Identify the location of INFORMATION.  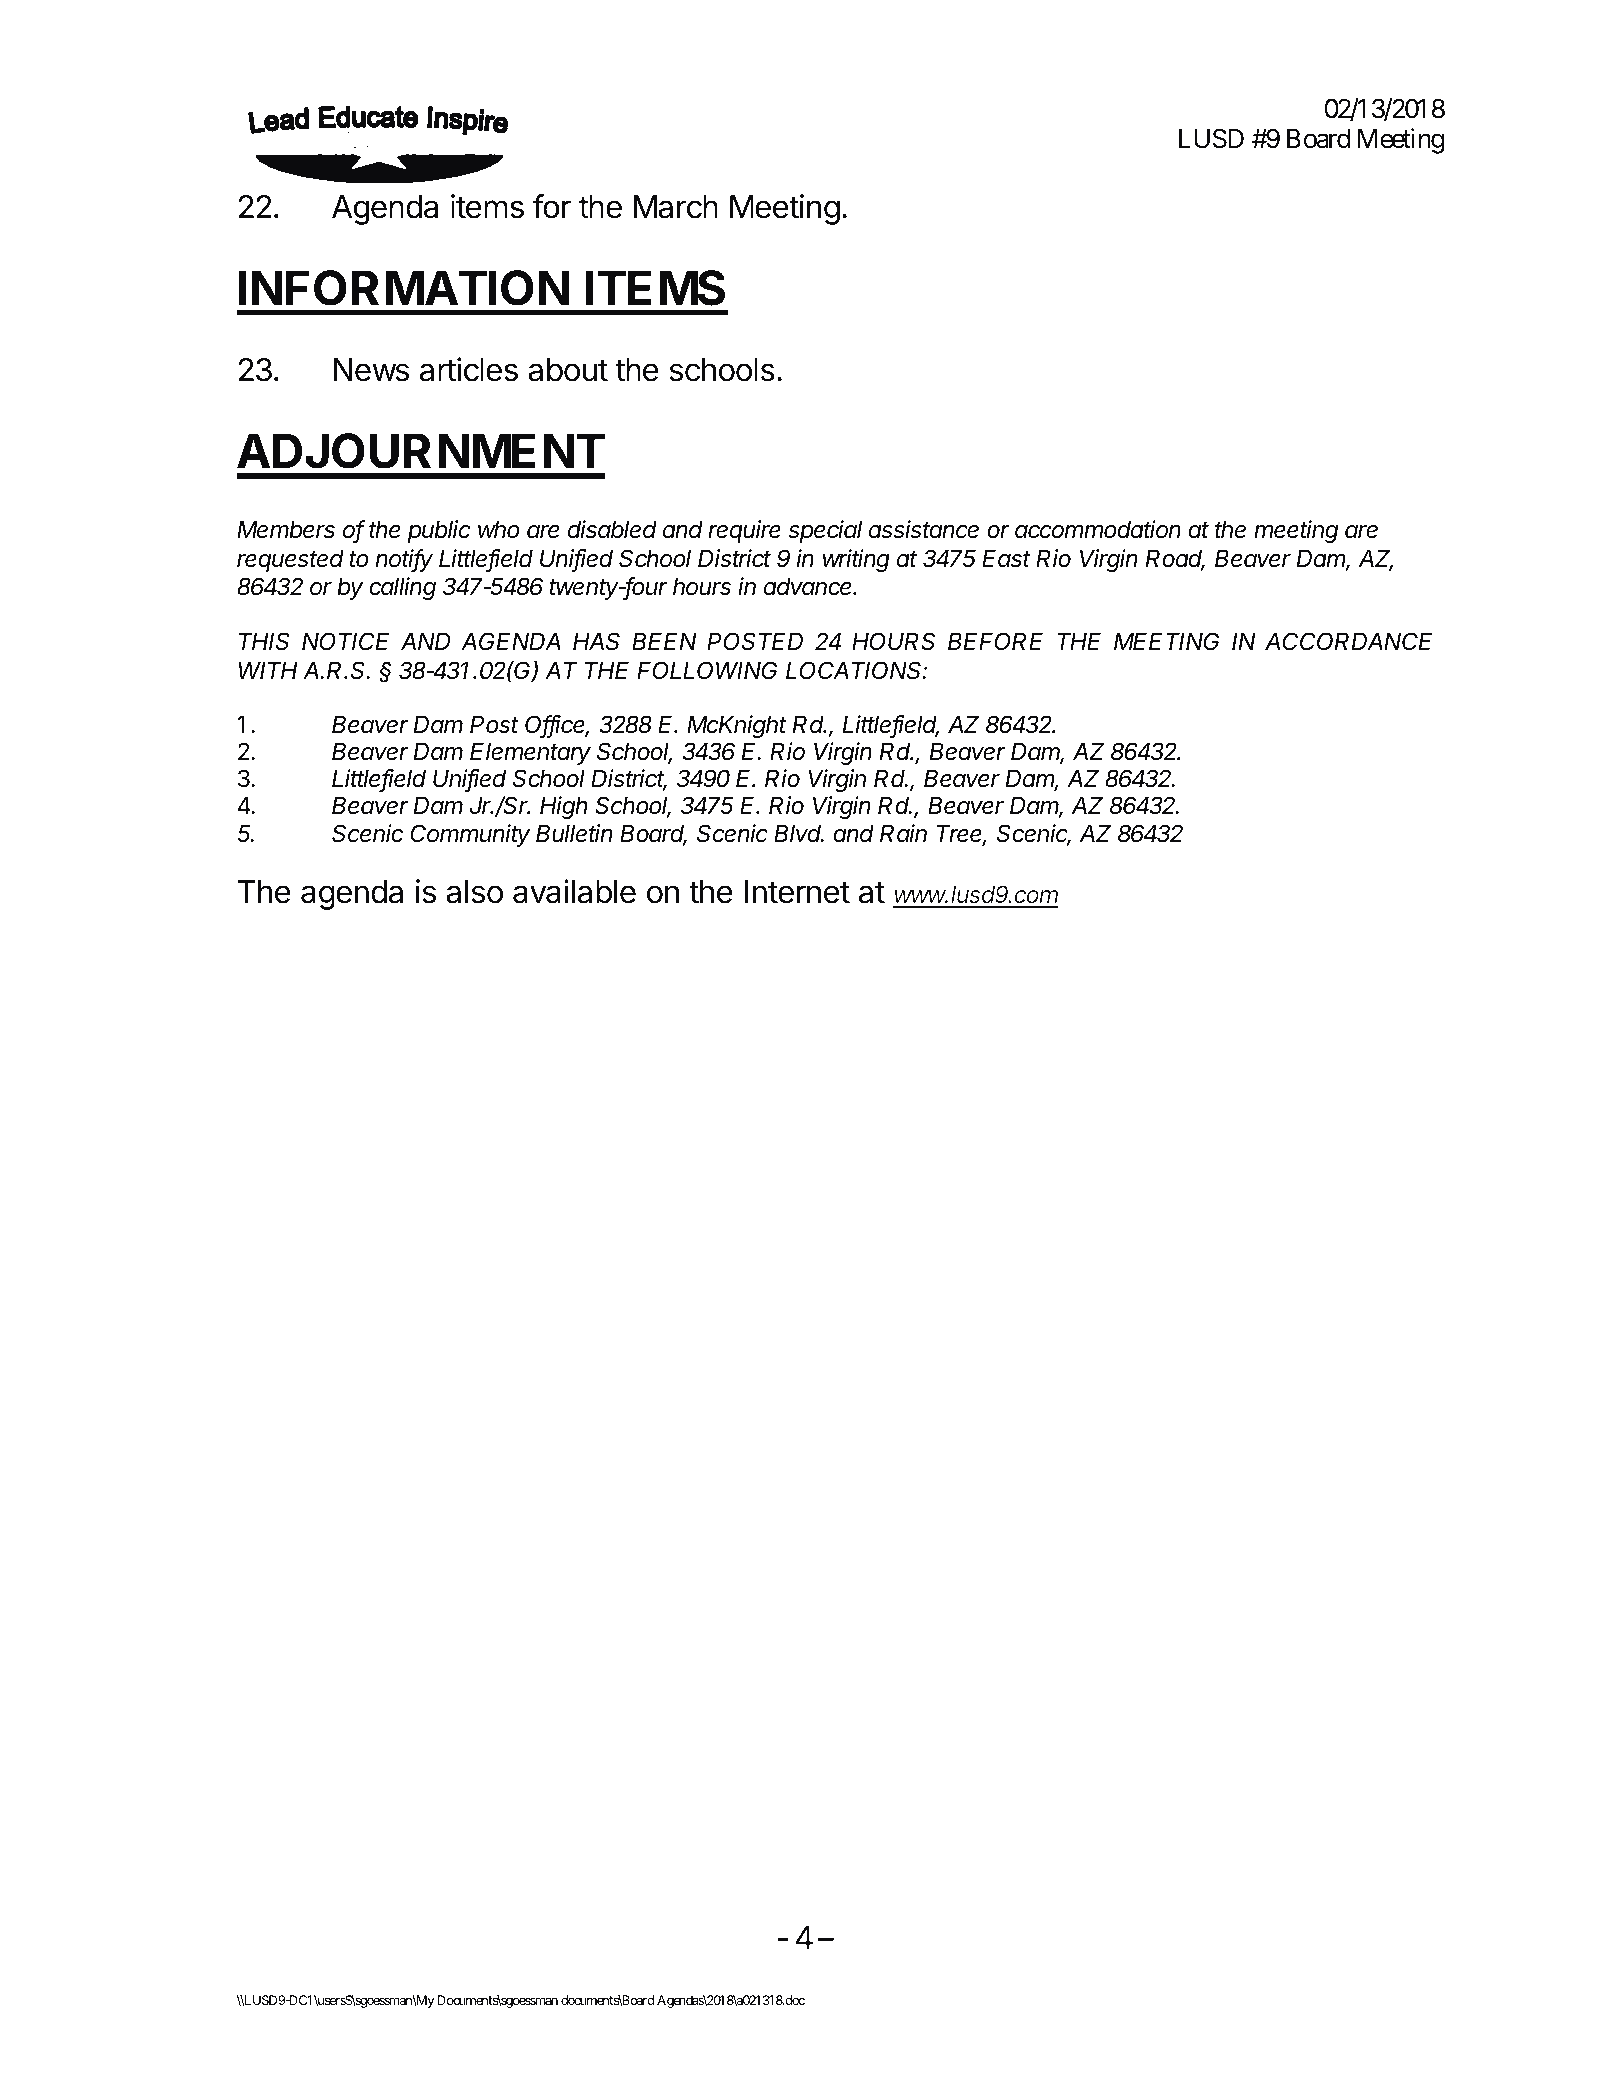
(404, 288).
